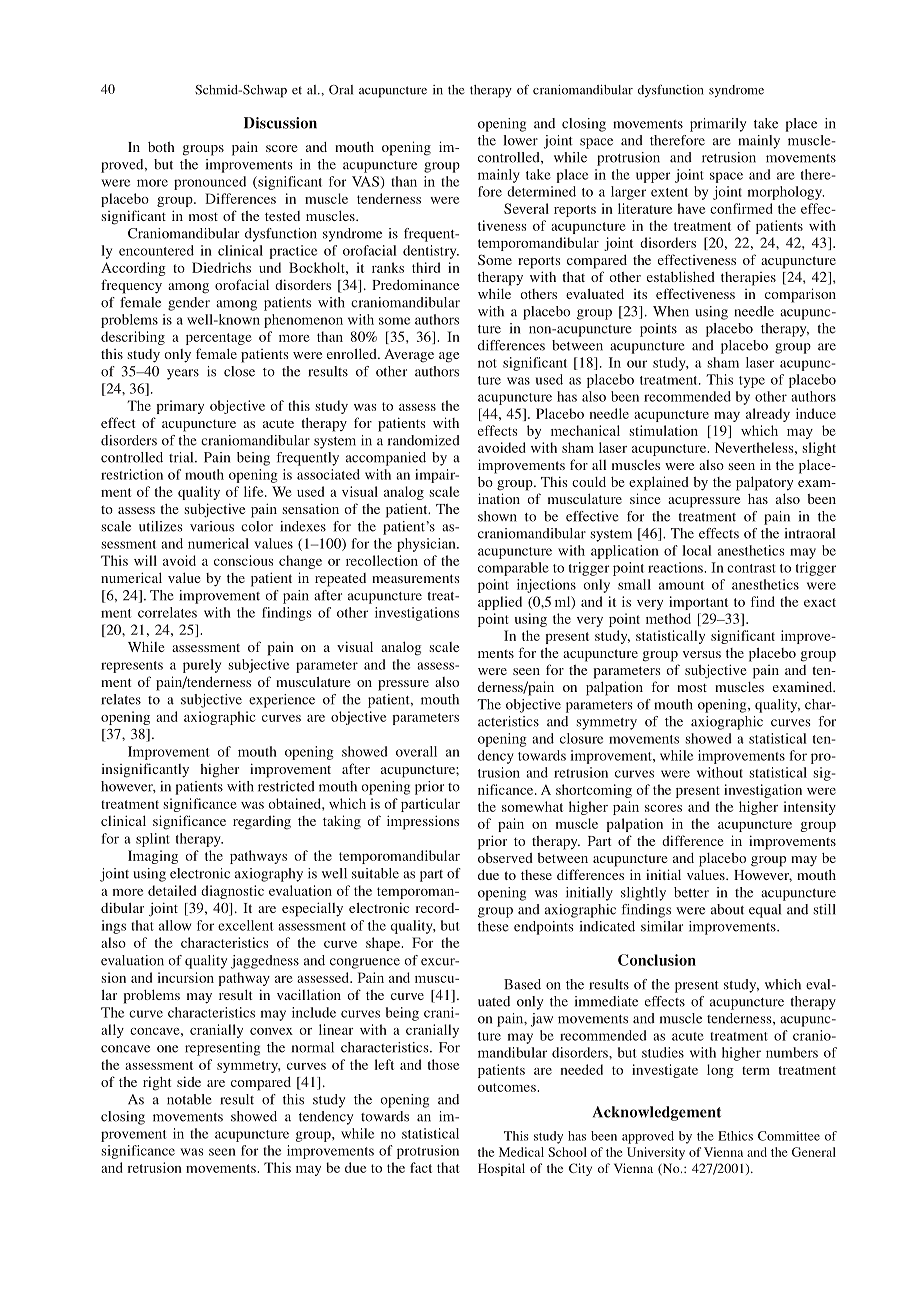  I want to click on Medical, so click(521, 1152).
